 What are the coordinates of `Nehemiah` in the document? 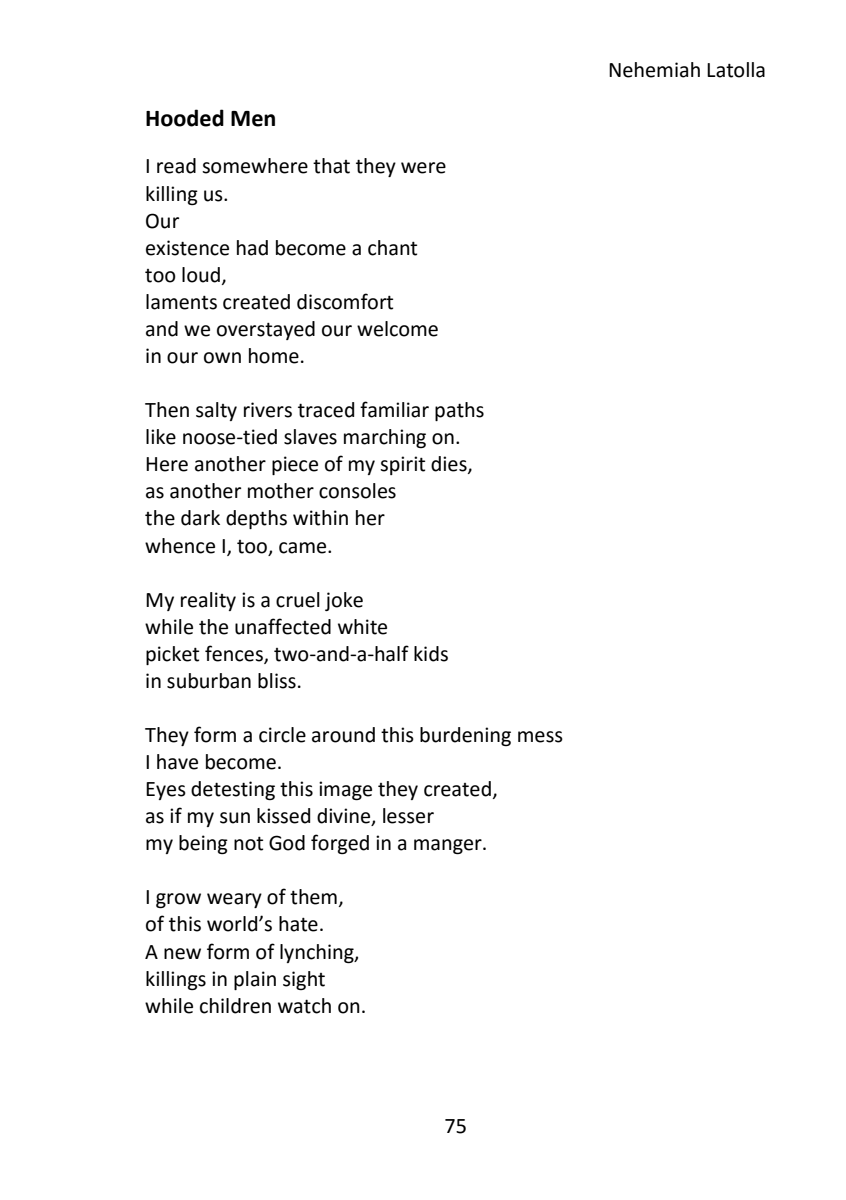 It's located at (654, 70).
